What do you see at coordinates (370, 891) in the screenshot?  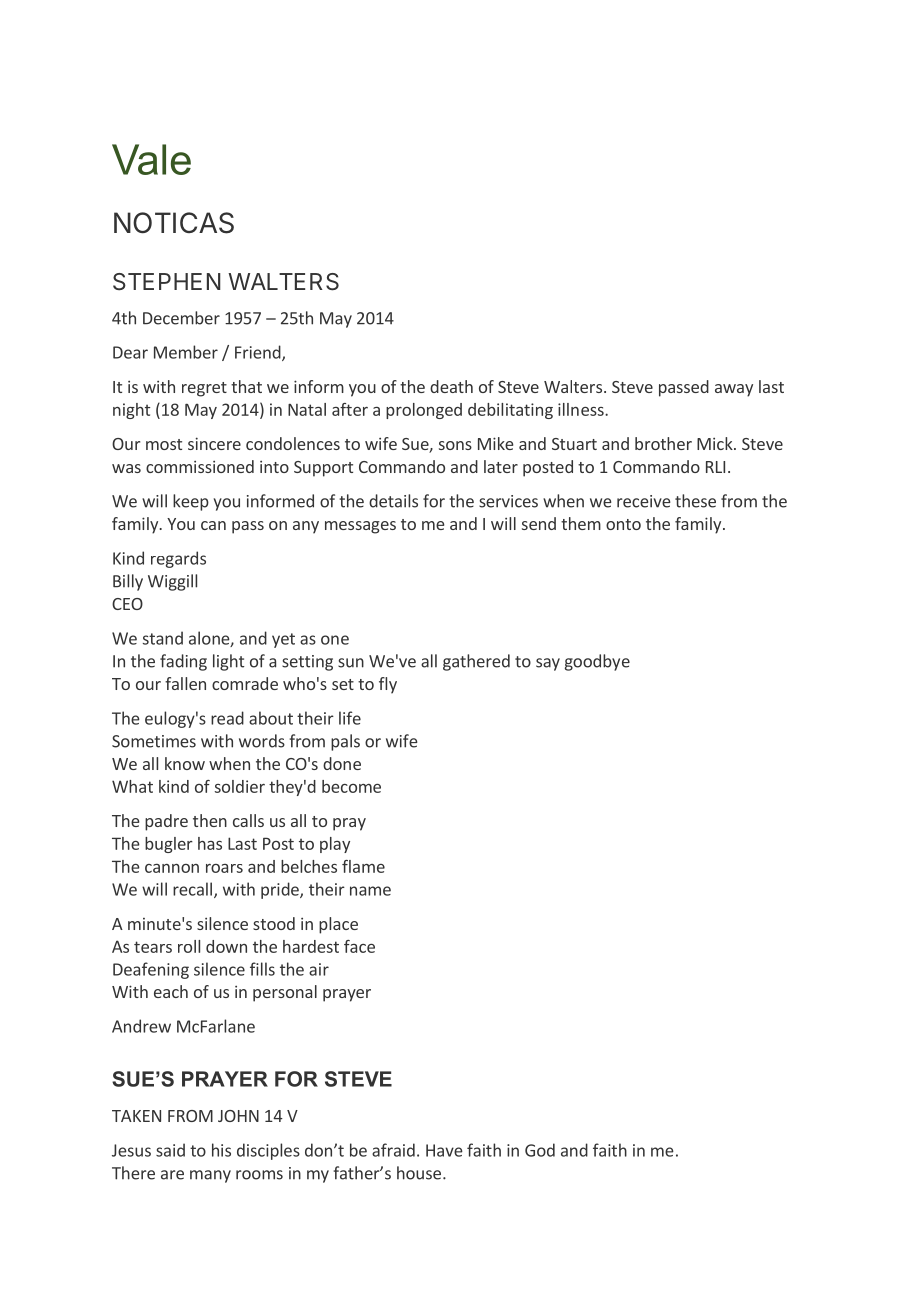 I see `name` at bounding box center [370, 891].
